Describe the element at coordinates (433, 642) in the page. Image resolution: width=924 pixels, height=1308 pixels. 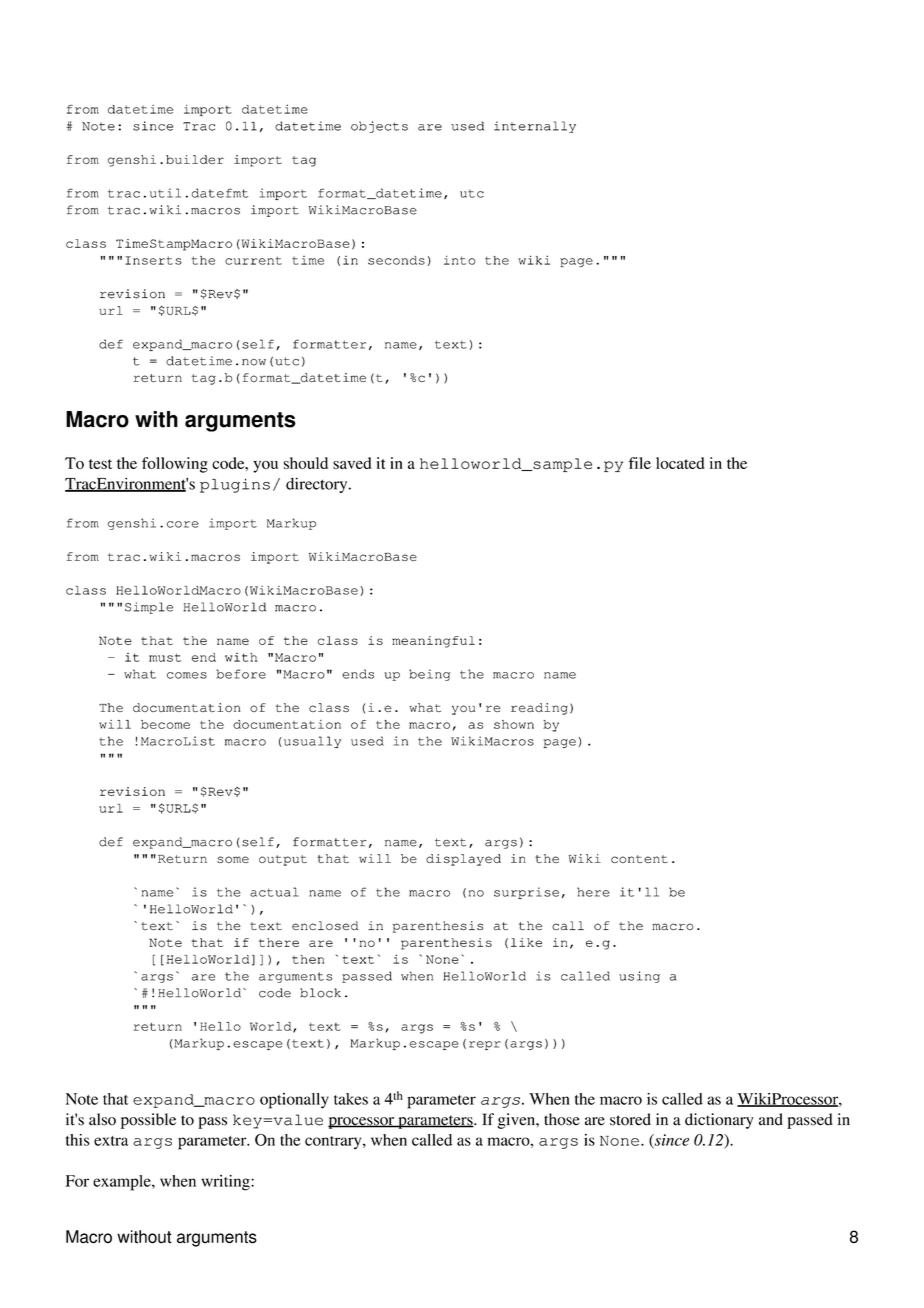
I see `meaningful` at that location.
